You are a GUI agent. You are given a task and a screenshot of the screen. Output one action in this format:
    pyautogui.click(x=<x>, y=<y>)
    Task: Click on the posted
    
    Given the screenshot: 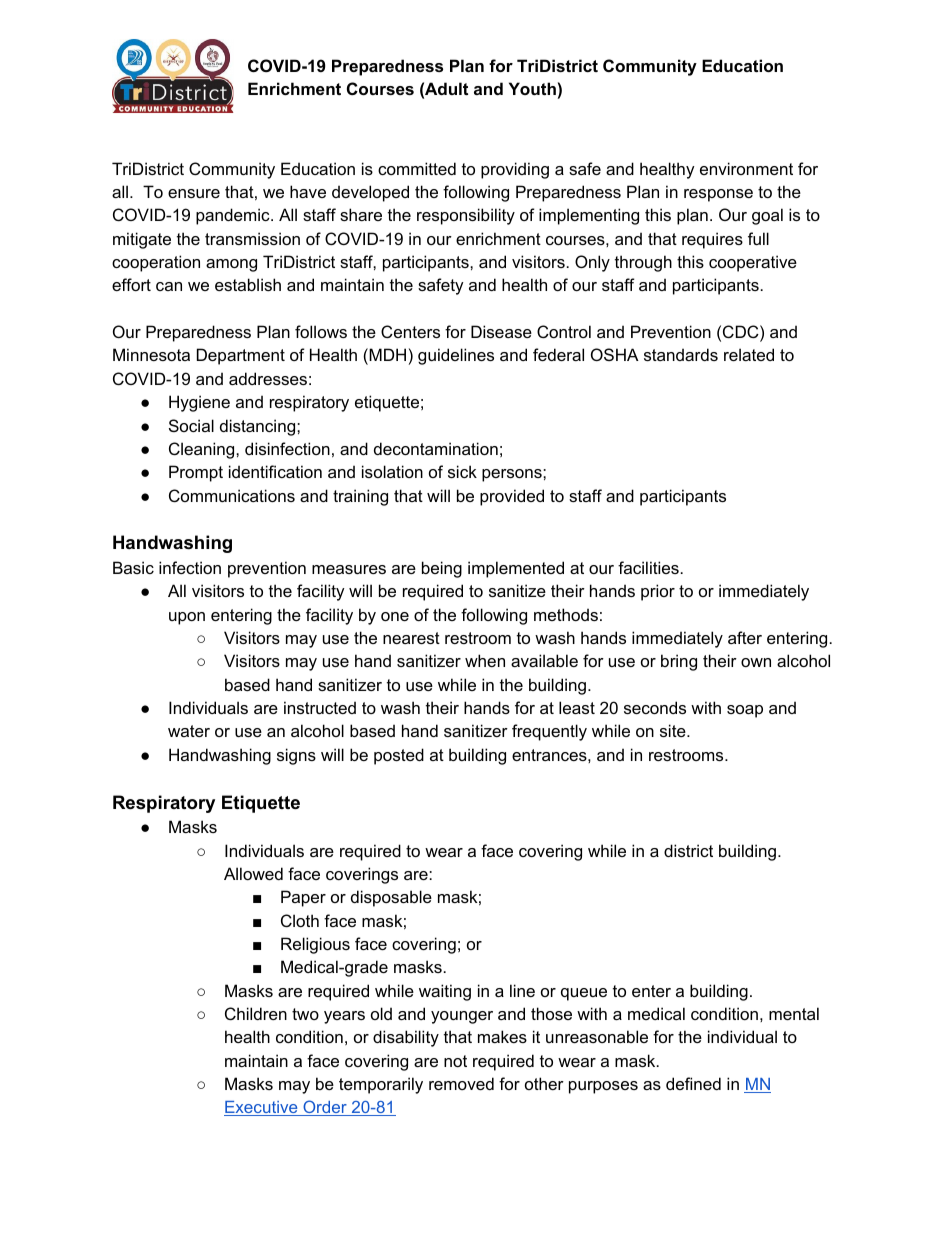 What is the action you would take?
    pyautogui.click(x=399, y=756)
